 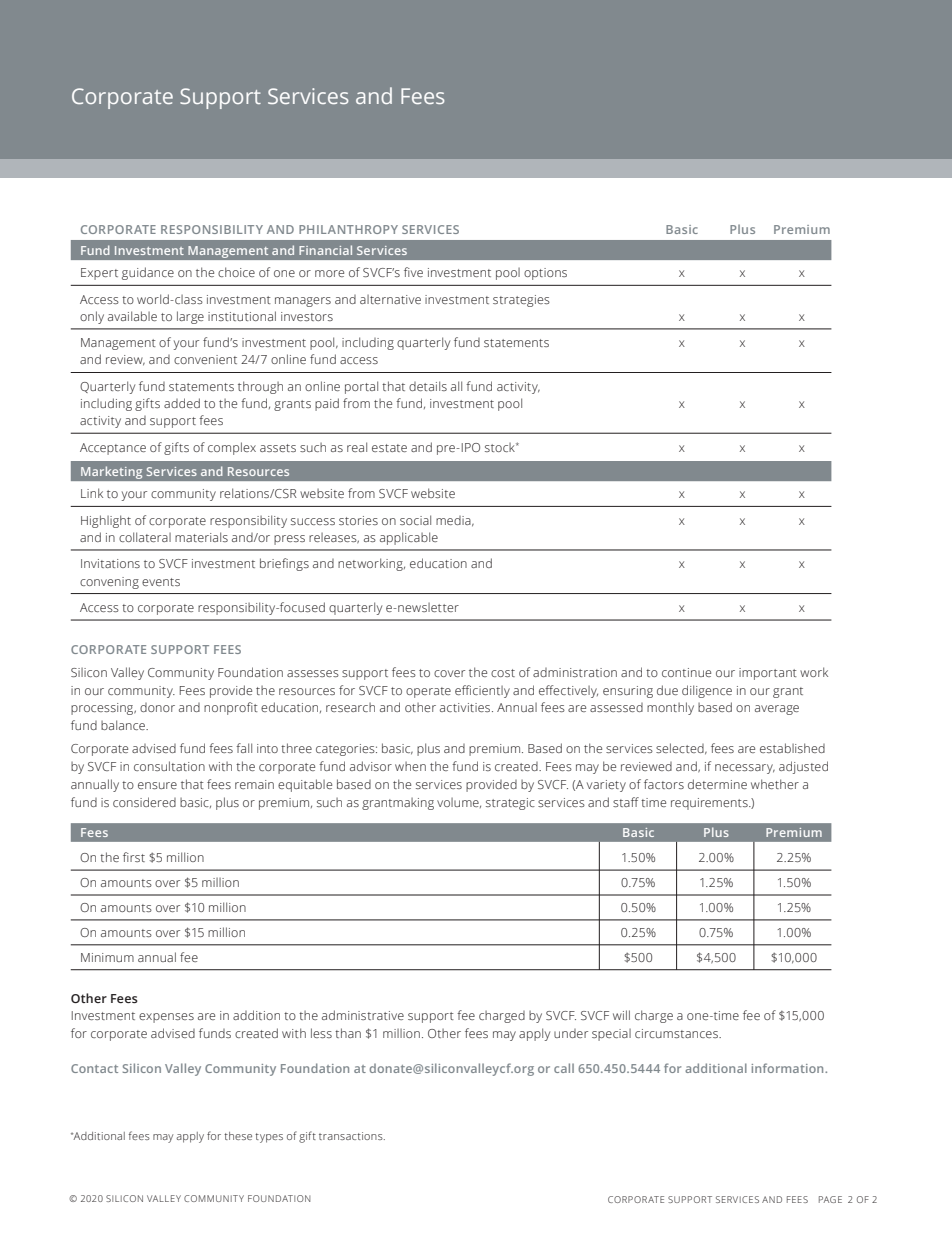 What do you see at coordinates (413, 272) in the screenshot?
I see `five` at bounding box center [413, 272].
